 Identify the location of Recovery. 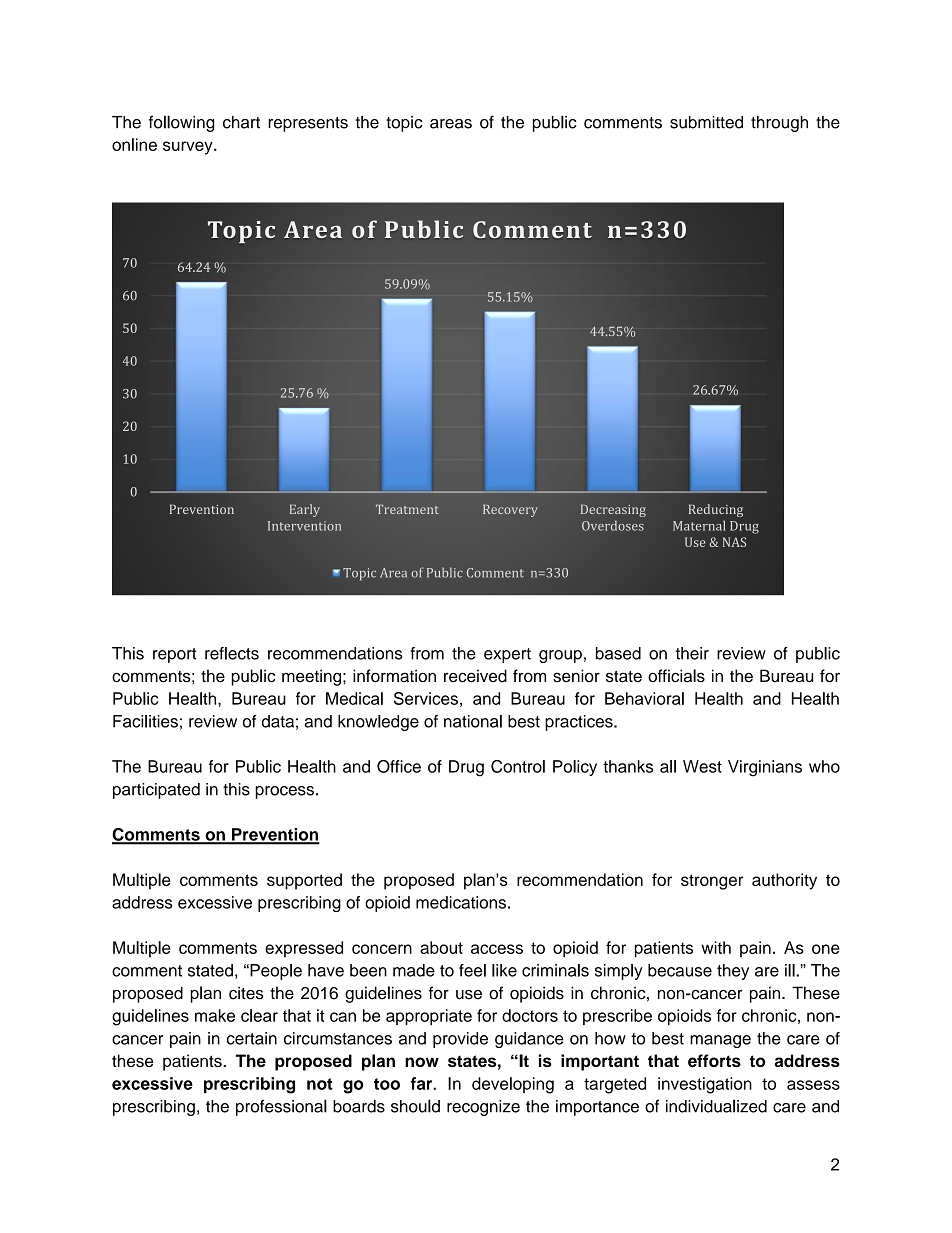
(510, 511).
